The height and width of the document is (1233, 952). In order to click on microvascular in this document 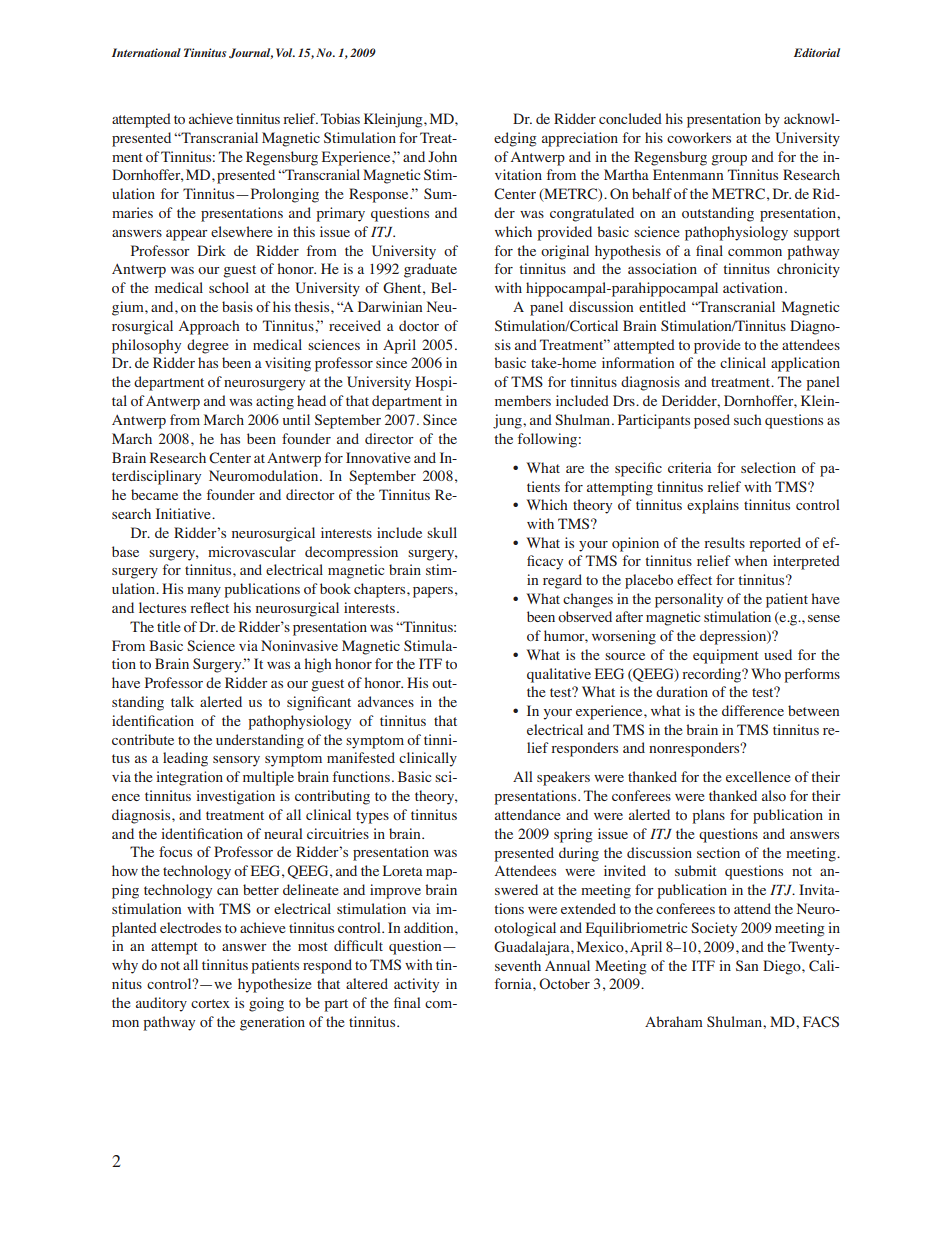, I will do `click(252, 551)`.
